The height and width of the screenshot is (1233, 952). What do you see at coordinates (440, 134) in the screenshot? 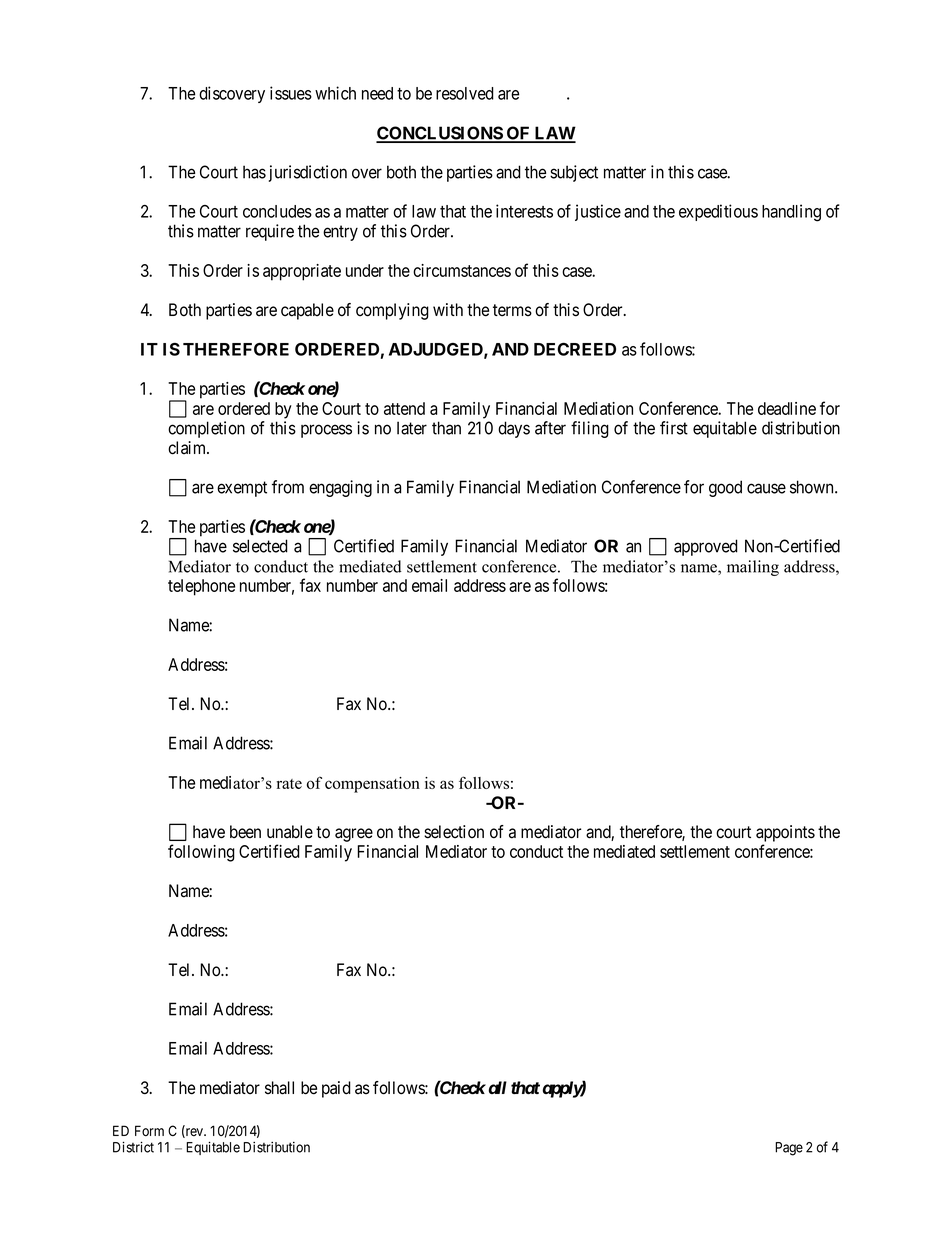
I see `CONCLUSIONS` at bounding box center [440, 134].
